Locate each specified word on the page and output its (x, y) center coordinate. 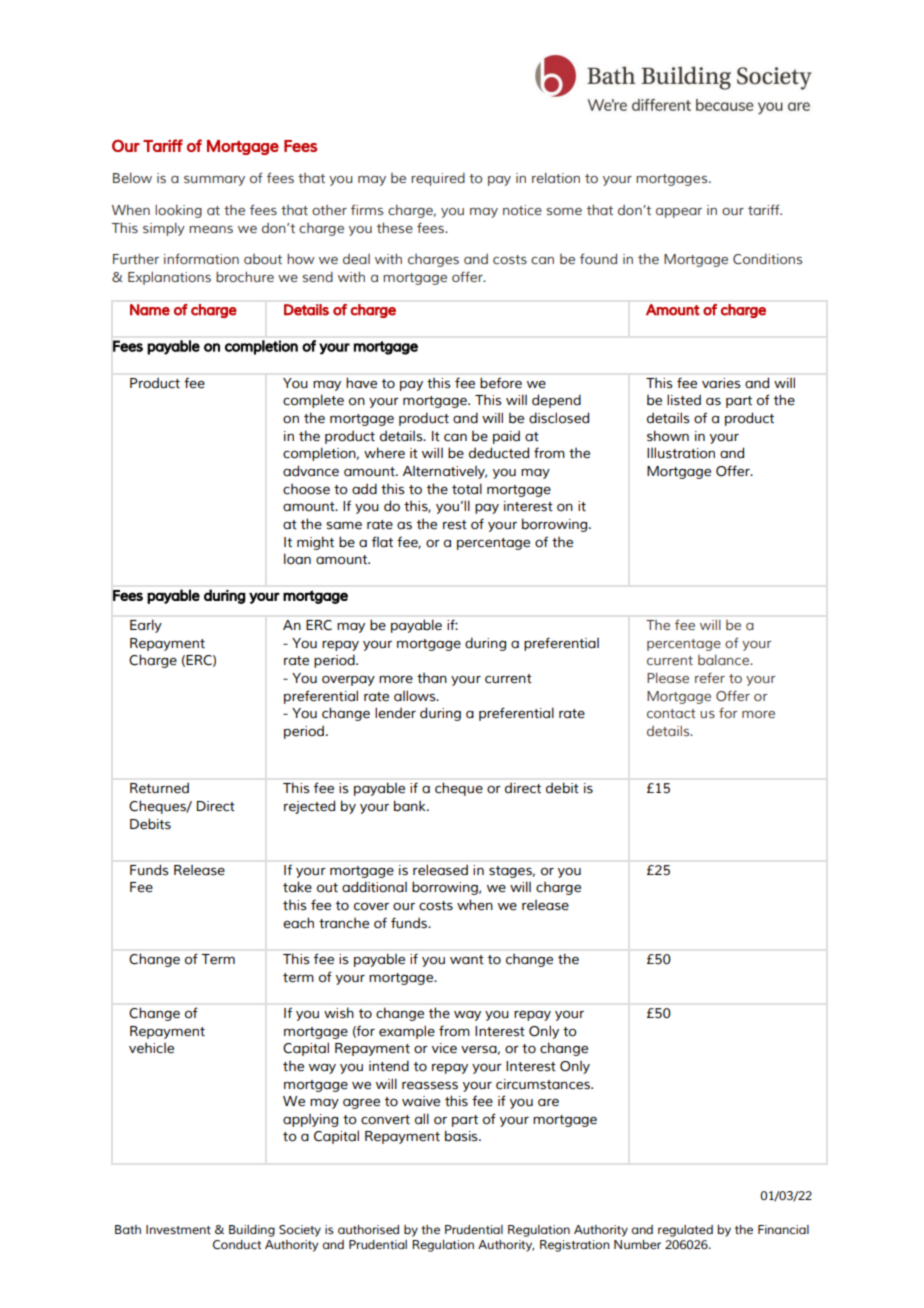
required (438, 179)
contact (671, 713)
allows (416, 696)
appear (679, 213)
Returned (159, 788)
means (211, 229)
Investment (178, 1229)
